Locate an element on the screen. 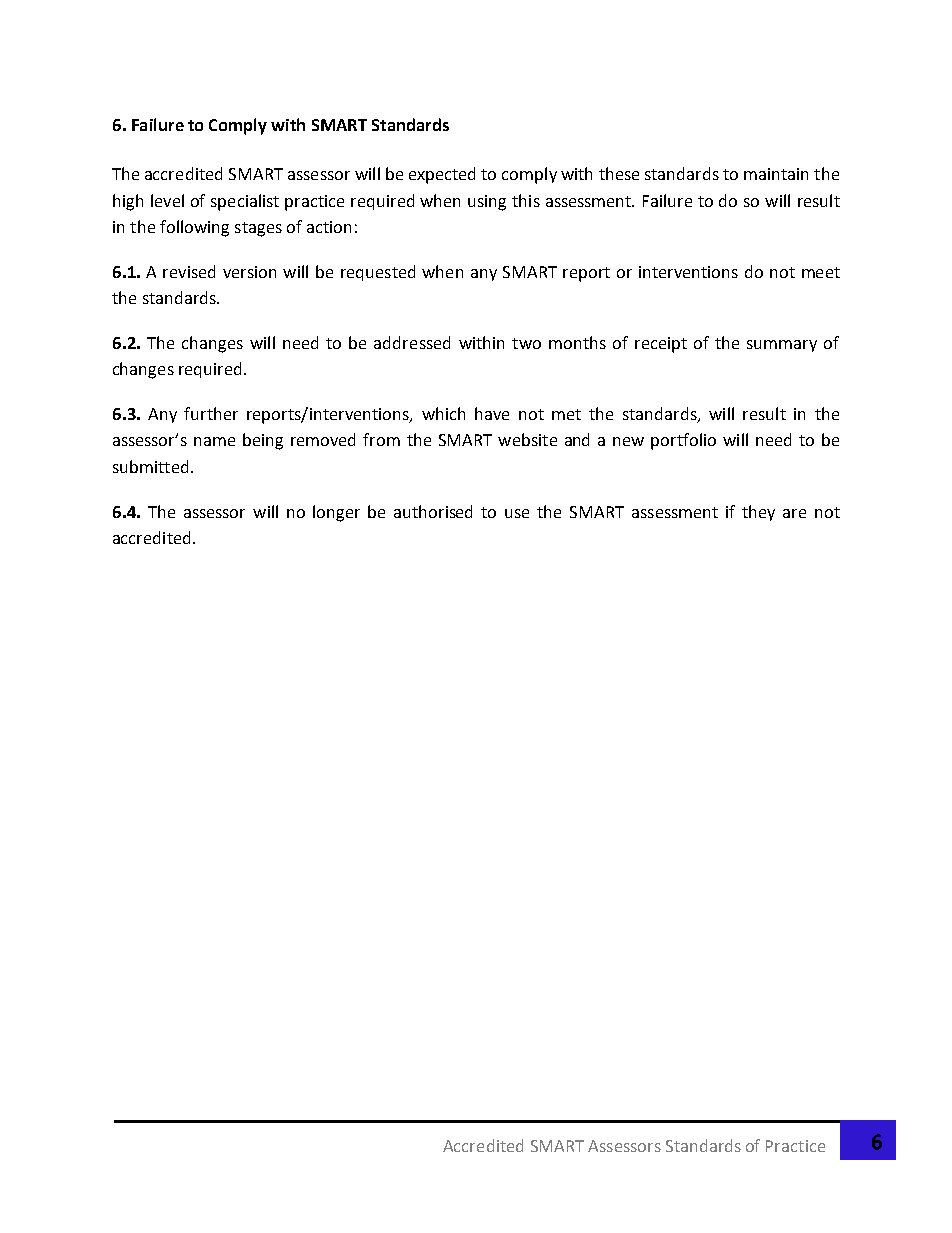  authorised is located at coordinates (433, 511).
